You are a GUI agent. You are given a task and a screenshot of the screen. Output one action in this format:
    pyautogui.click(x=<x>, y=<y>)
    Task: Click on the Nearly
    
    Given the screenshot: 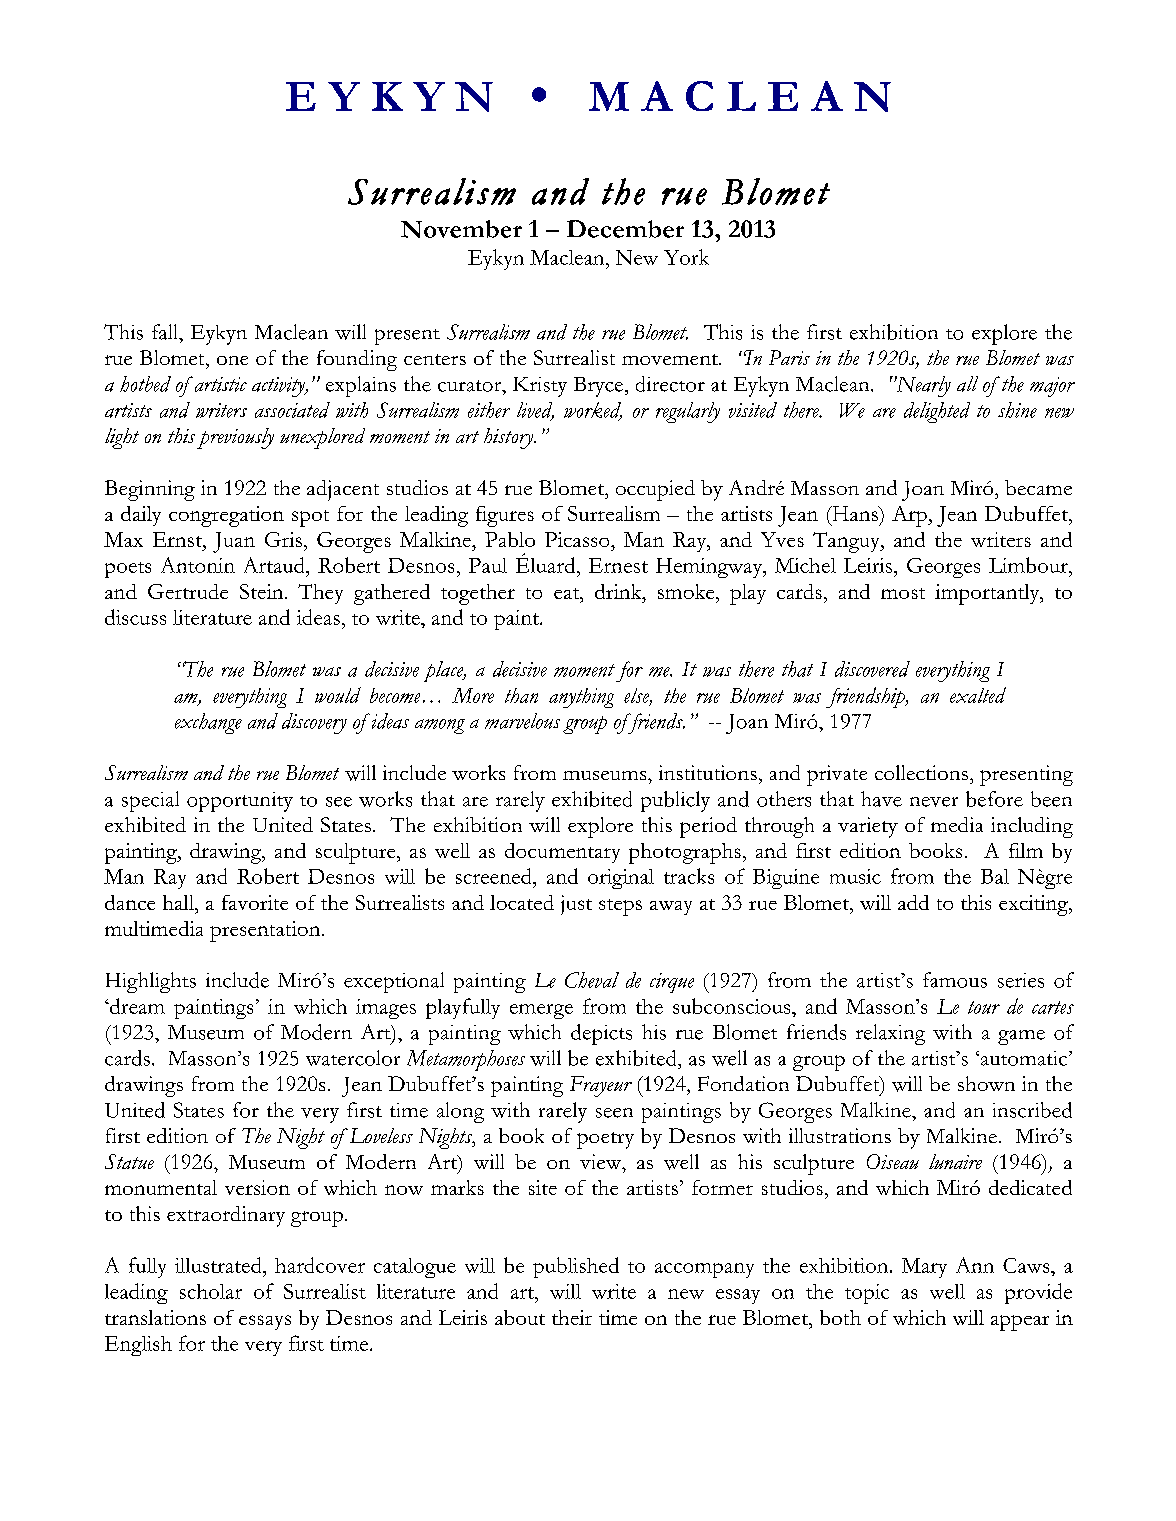 What is the action you would take?
    pyautogui.click(x=922, y=386)
